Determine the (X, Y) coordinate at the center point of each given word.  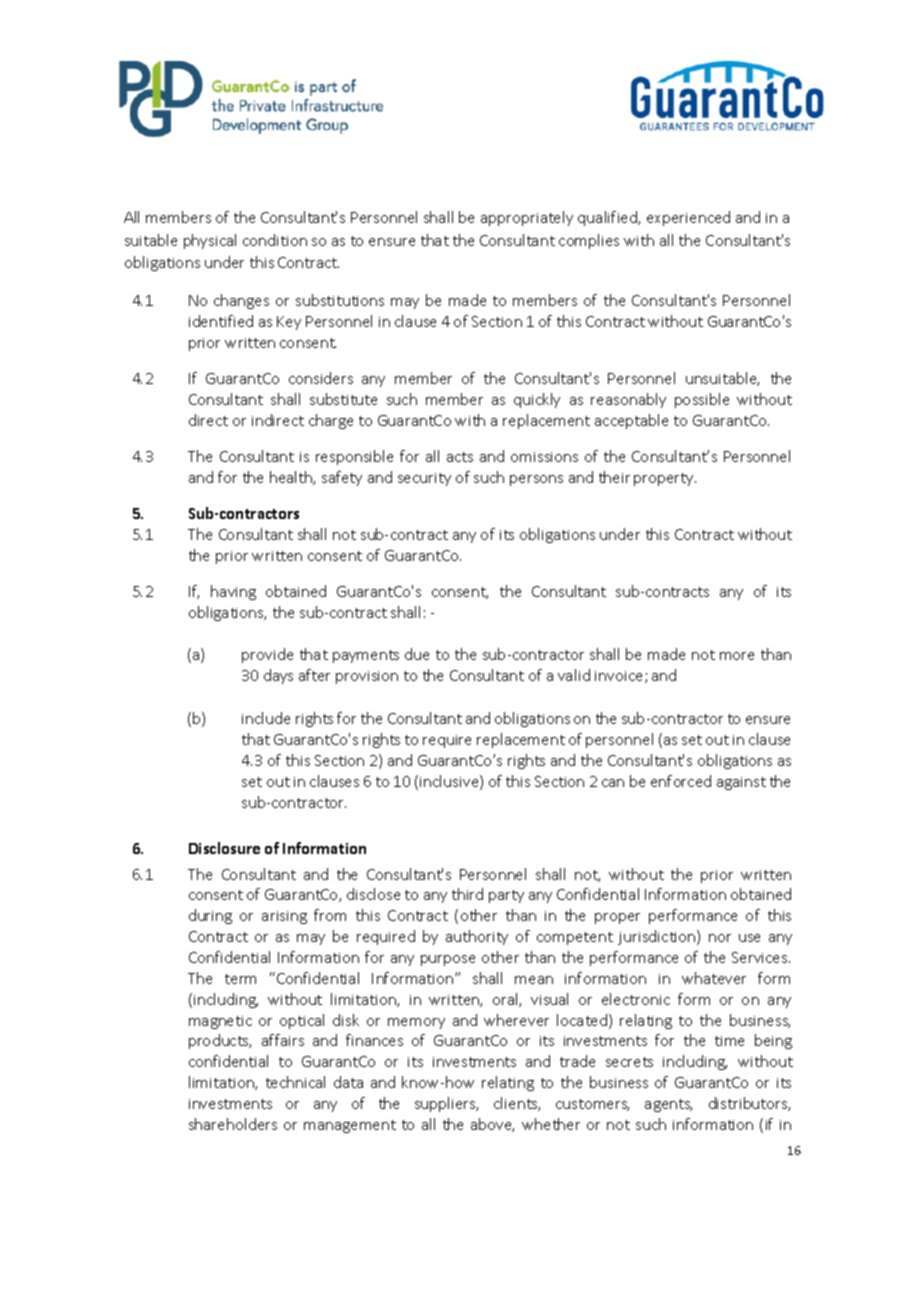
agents (668, 1105)
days (278, 676)
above (492, 1125)
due (417, 654)
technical (295, 1082)
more (737, 656)
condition (275, 240)
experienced (688, 218)
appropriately (527, 218)
